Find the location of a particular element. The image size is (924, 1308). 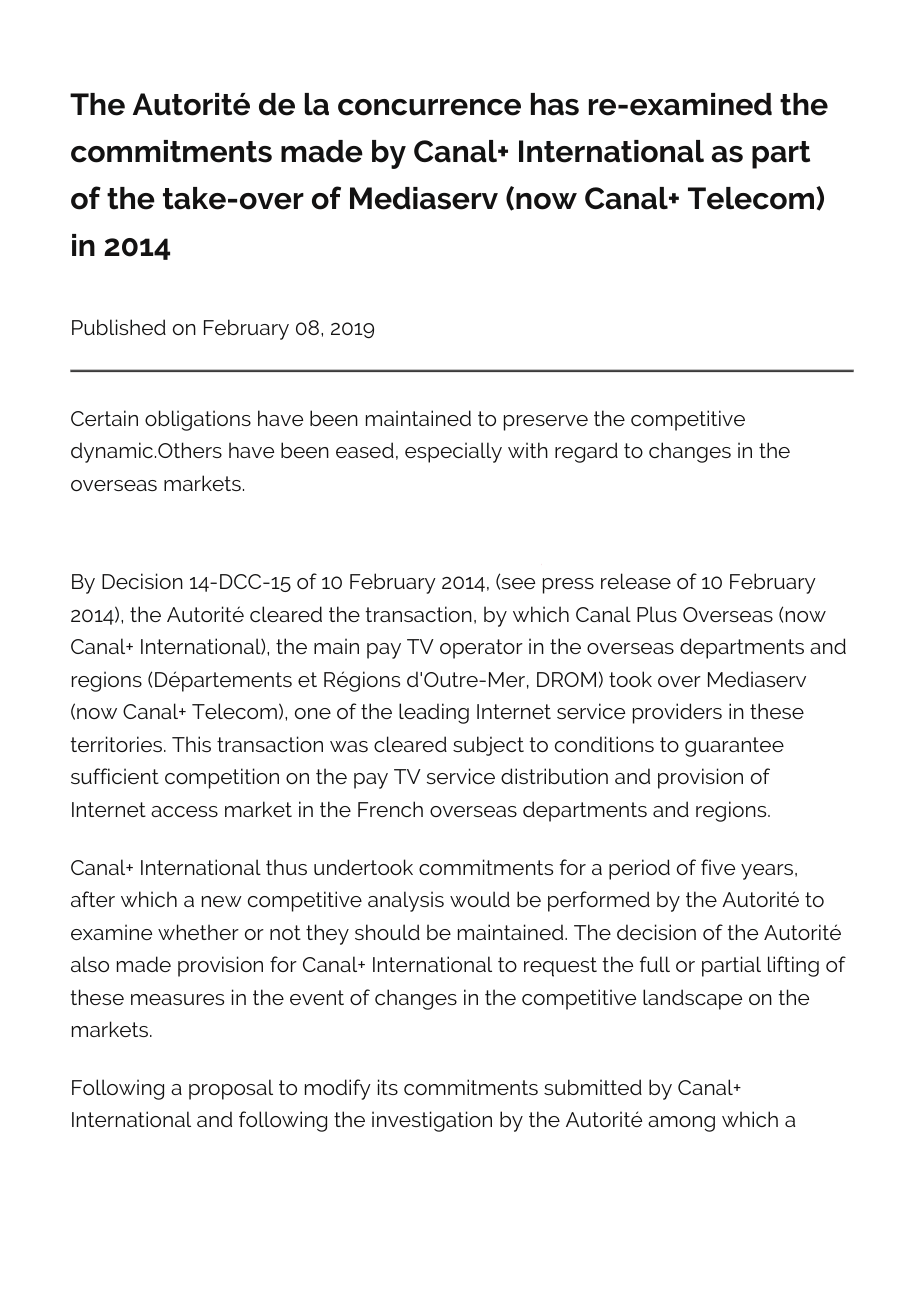

This is located at coordinates (191, 744).
